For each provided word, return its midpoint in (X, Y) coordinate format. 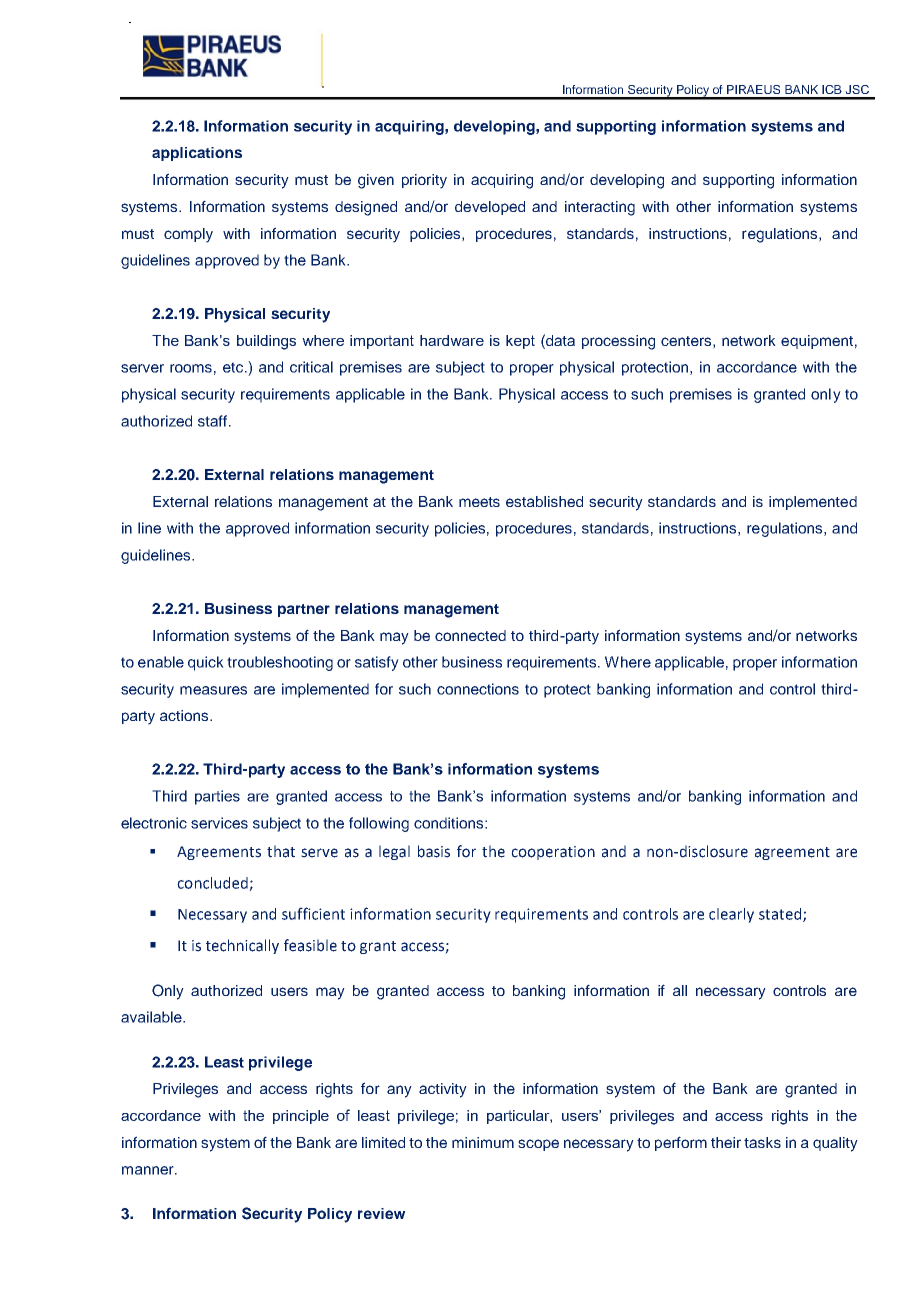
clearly (731, 915)
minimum (483, 1142)
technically (242, 946)
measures (213, 690)
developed (490, 208)
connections (478, 689)
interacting (600, 208)
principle (301, 1117)
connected (470, 635)
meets (479, 502)
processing (618, 342)
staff (212, 421)
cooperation (553, 853)
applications (197, 154)
